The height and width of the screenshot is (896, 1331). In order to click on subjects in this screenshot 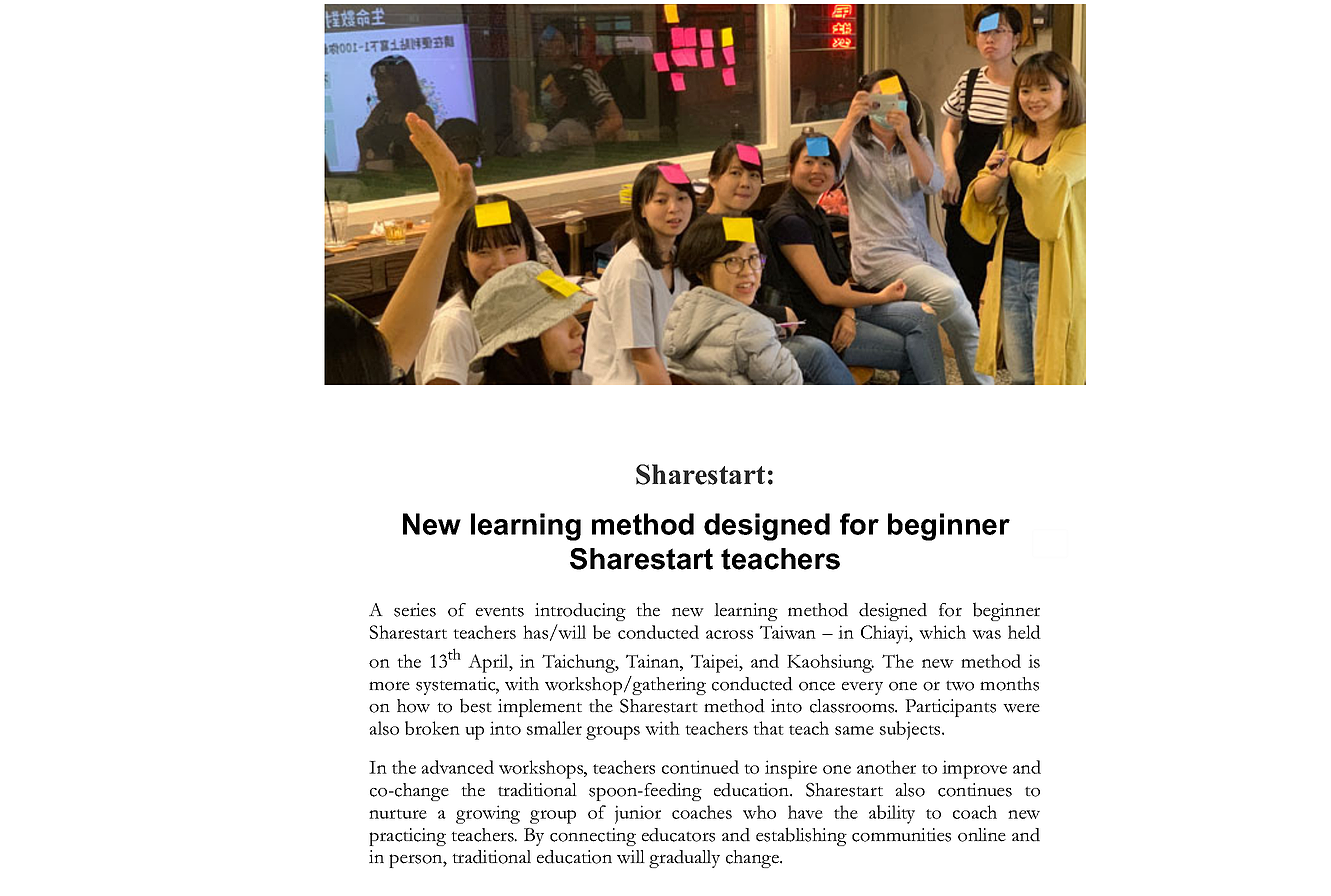, I will do `click(911, 730)`.
